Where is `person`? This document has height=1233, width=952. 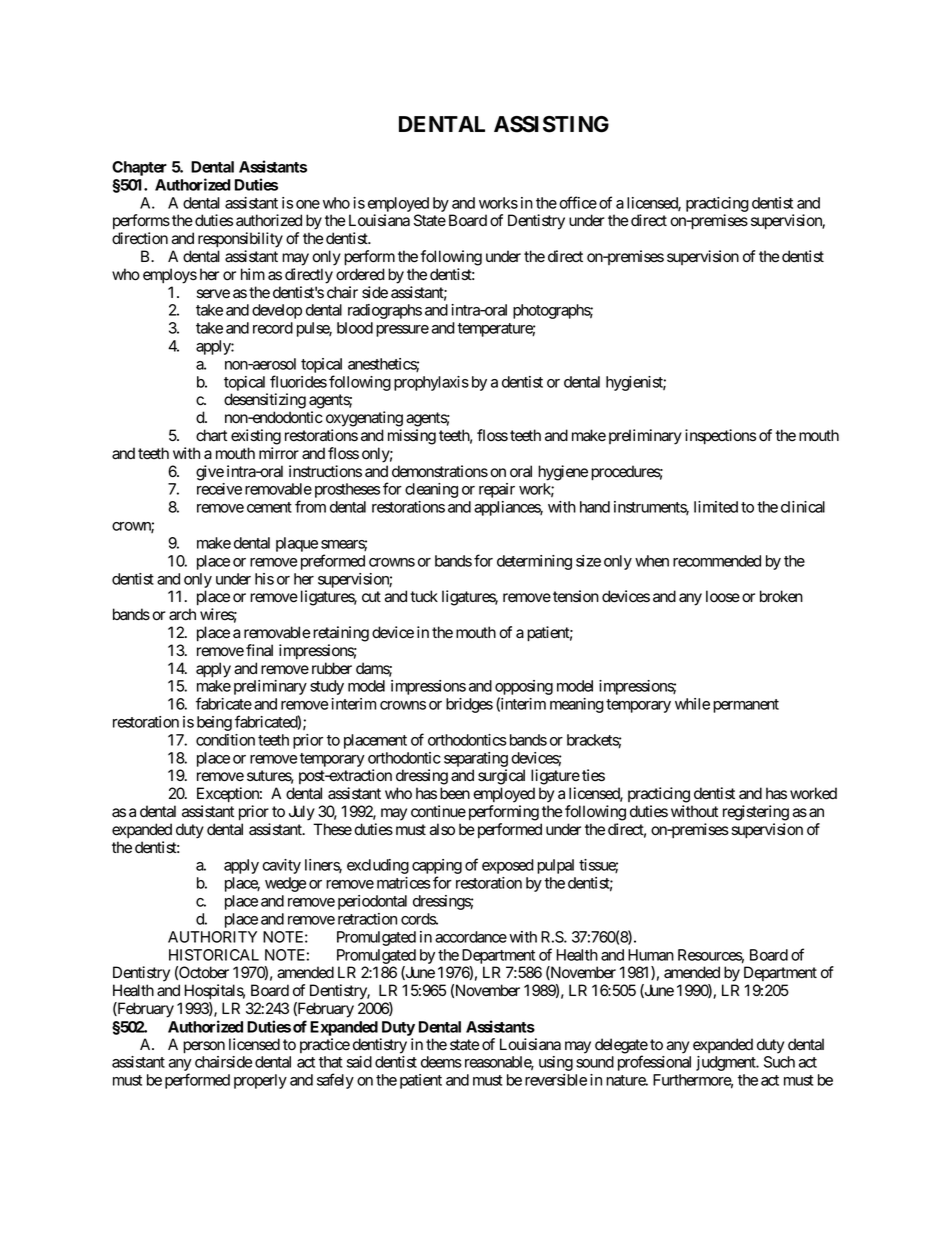 person is located at coordinates (204, 1047).
